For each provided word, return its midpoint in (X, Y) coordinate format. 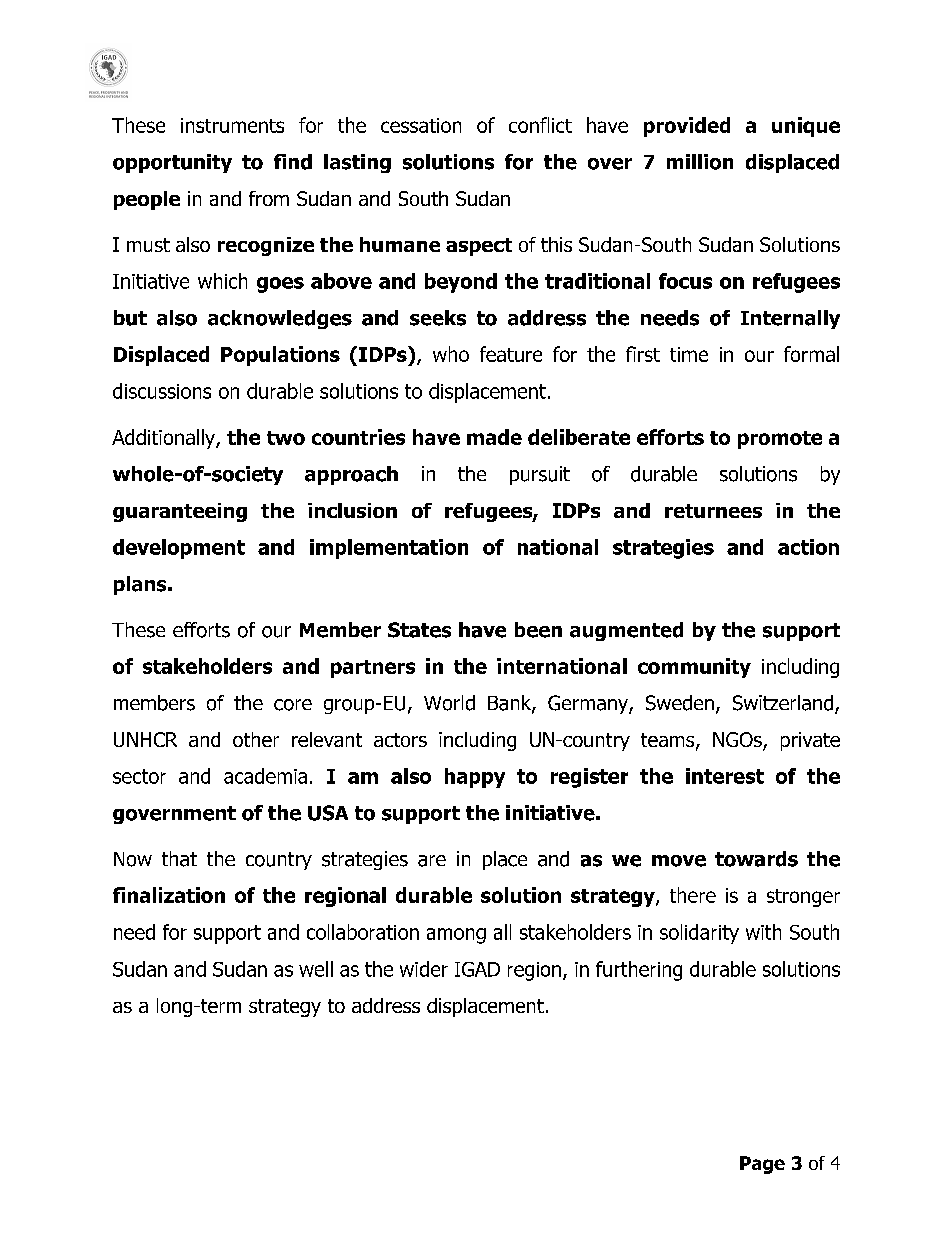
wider (424, 969)
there (693, 895)
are (432, 861)
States (419, 630)
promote (780, 440)
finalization (169, 895)
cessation (421, 125)
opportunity (172, 163)
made (494, 437)
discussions (162, 391)
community (694, 668)
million (700, 162)
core (293, 705)
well (316, 969)
